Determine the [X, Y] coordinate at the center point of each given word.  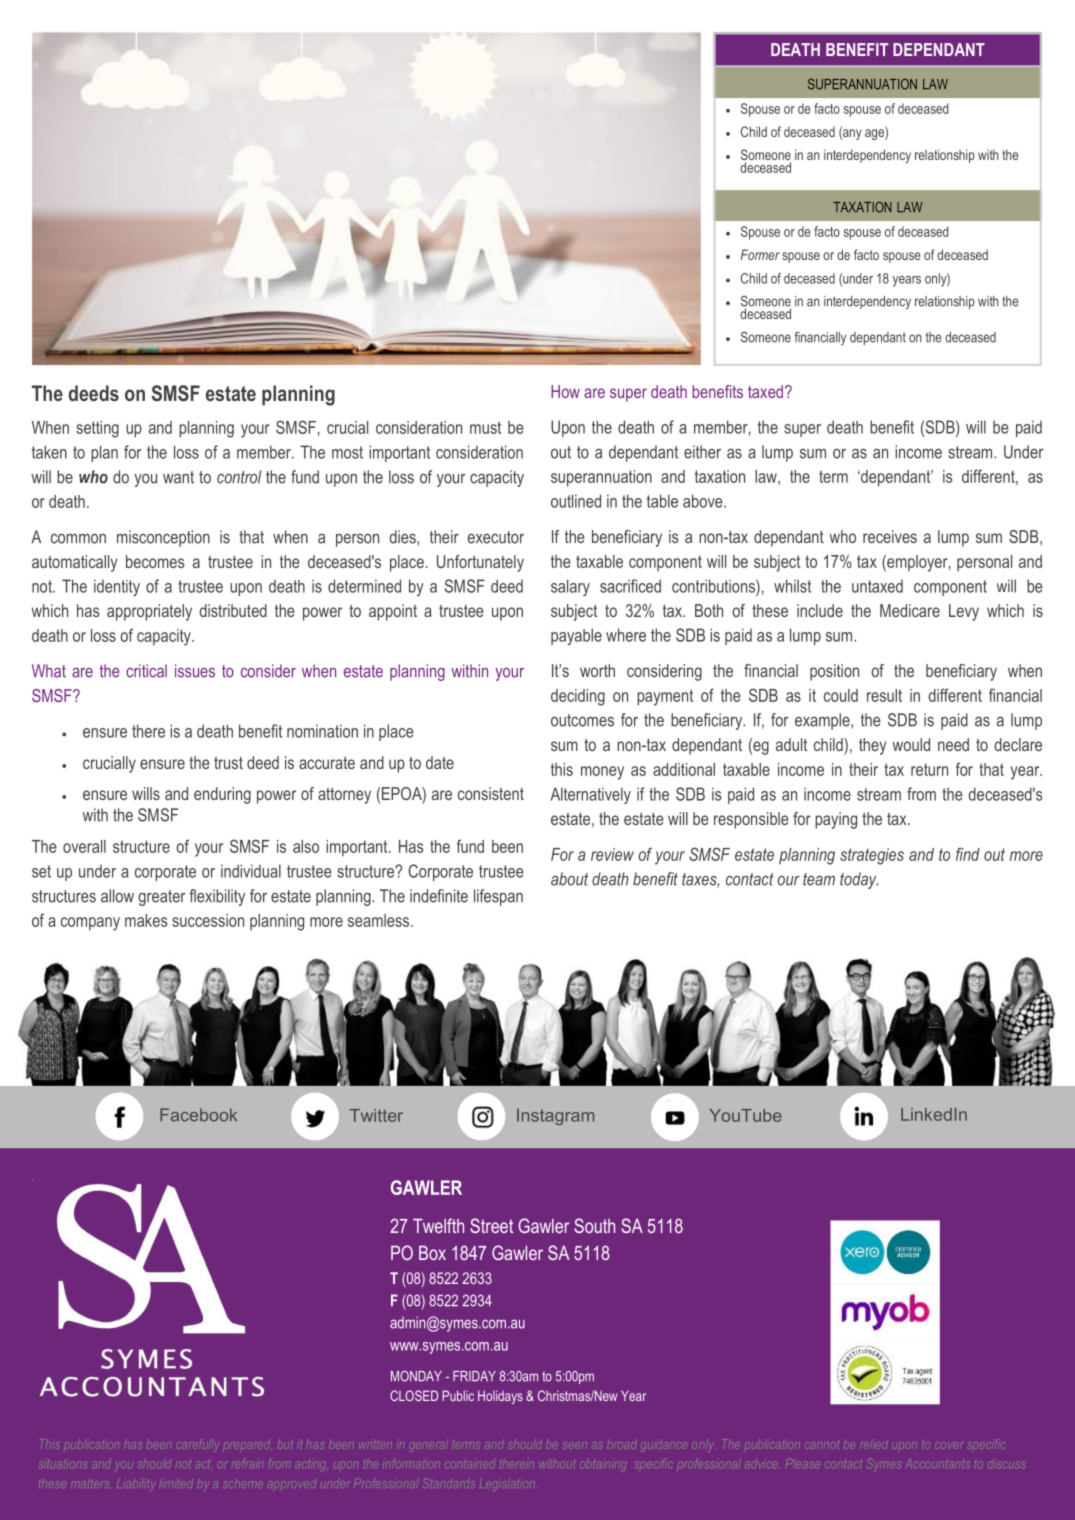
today [859, 880]
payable [576, 636]
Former [760, 254]
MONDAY [416, 1376]
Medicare [910, 610]
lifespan [498, 897]
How [565, 391]
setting [97, 429]
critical [146, 671]
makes [146, 920]
